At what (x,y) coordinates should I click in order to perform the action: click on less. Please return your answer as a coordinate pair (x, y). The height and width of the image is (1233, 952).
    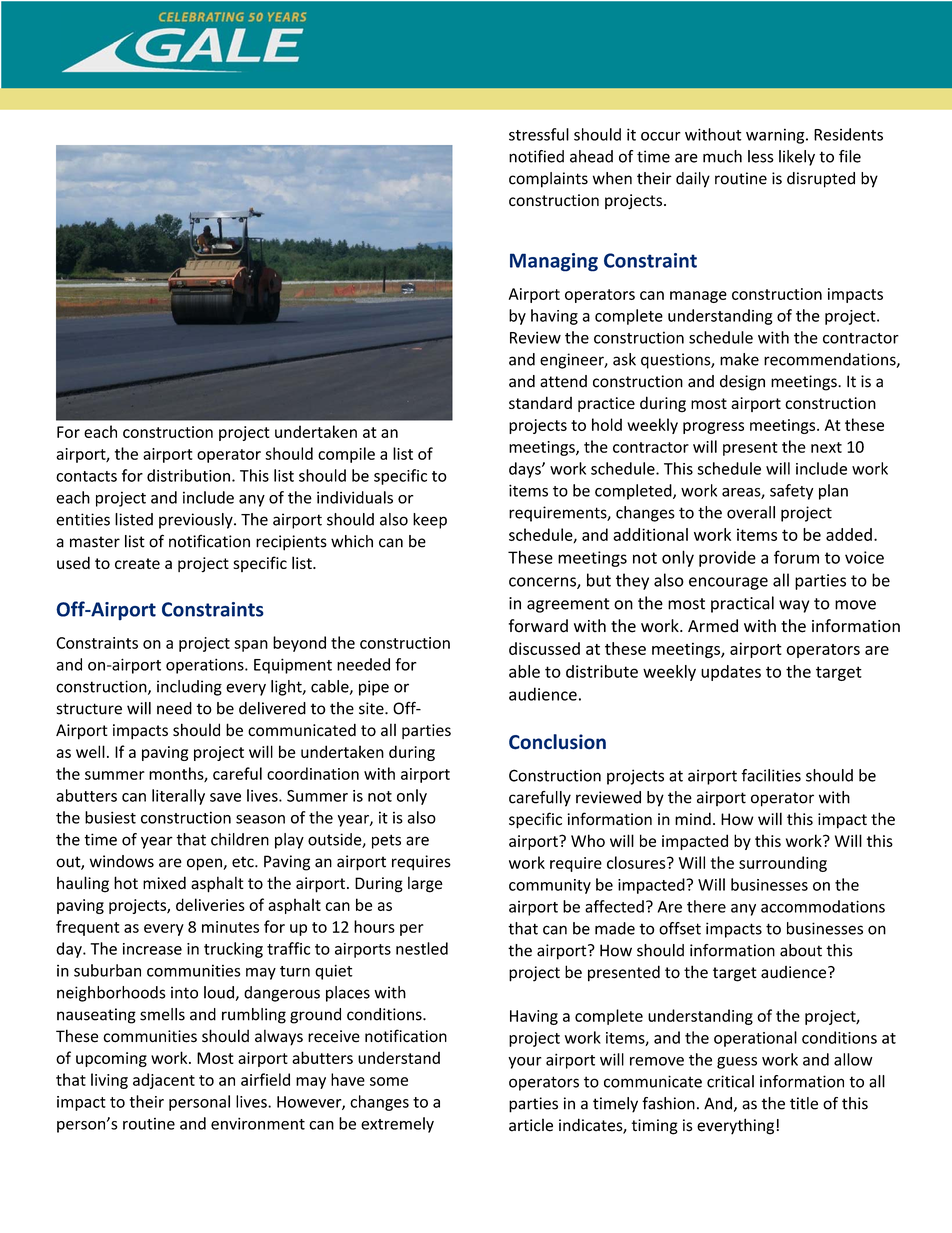
    Looking at the image, I should click on (761, 156).
